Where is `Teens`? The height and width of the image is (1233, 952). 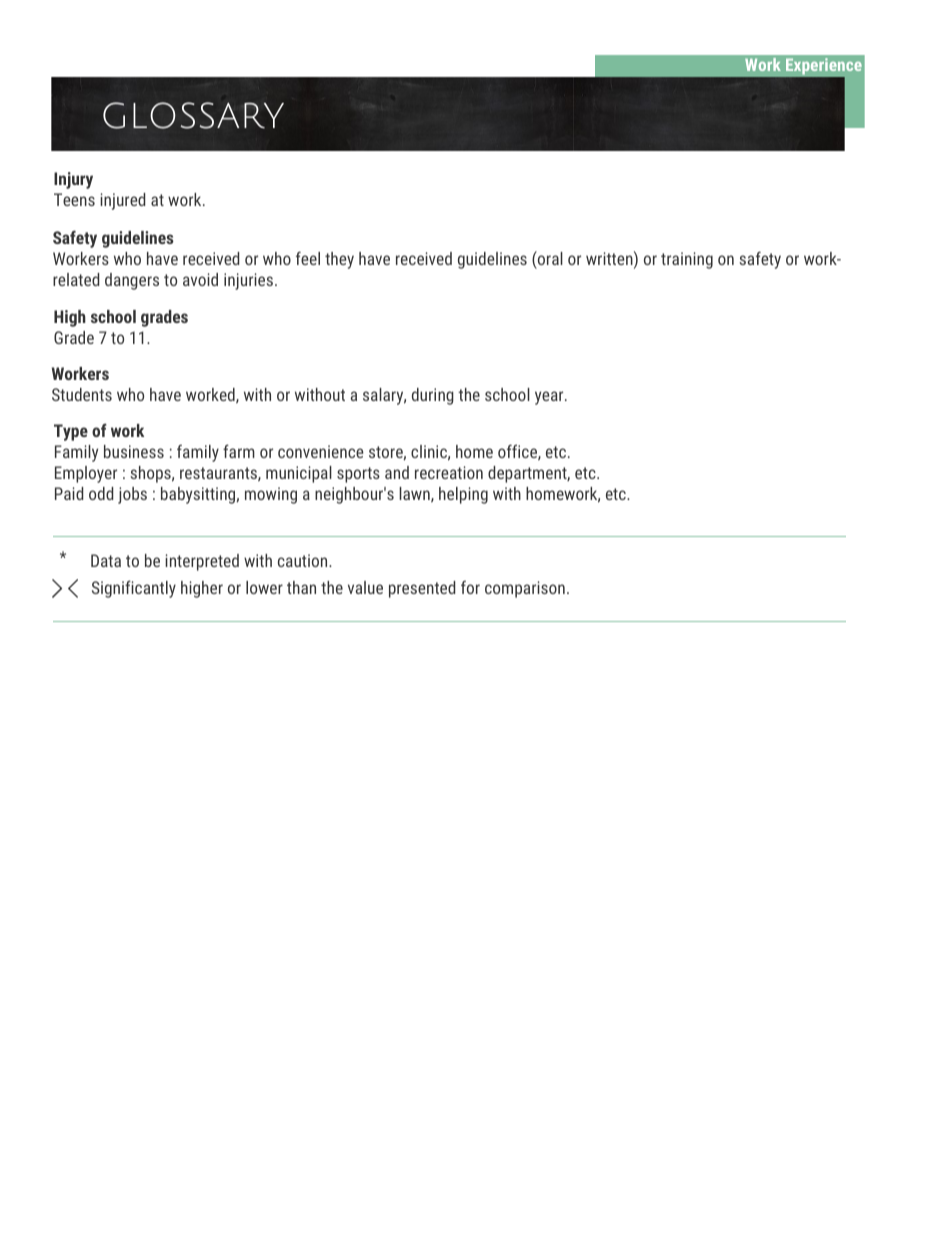 Teens is located at coordinates (74, 199).
